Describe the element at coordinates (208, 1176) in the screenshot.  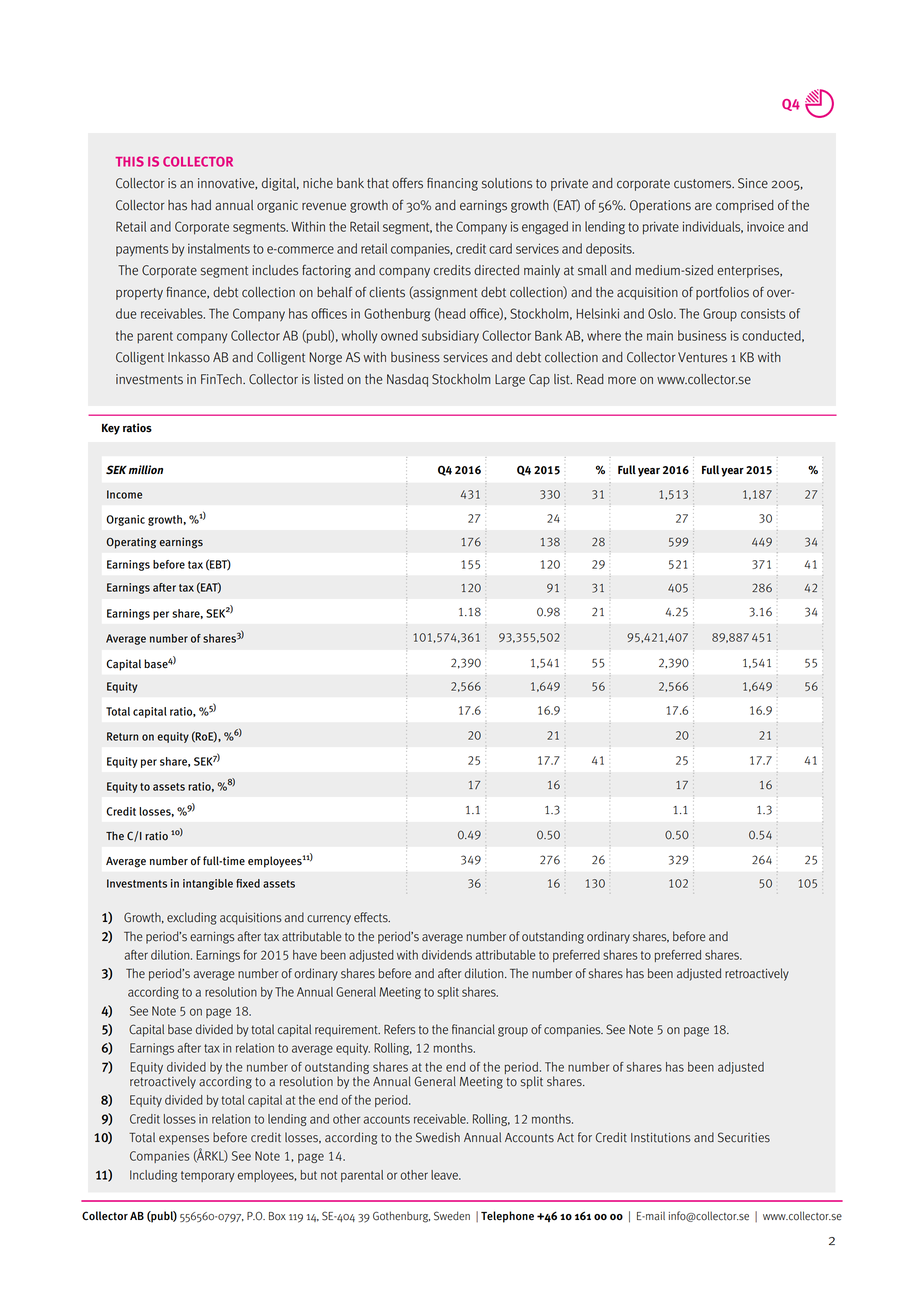
I see `temporary` at that location.
